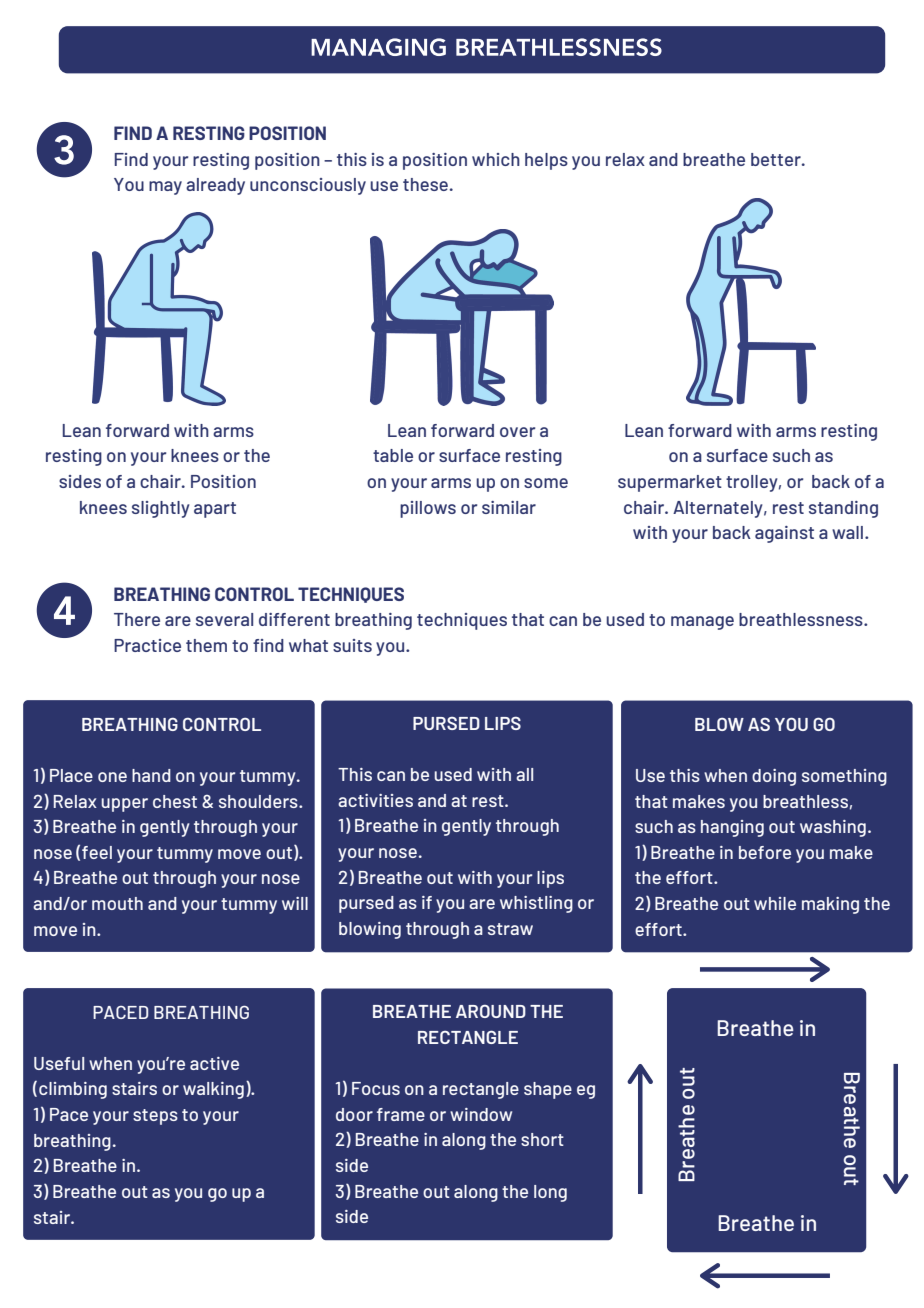  I want to click on straw, so click(510, 929).
